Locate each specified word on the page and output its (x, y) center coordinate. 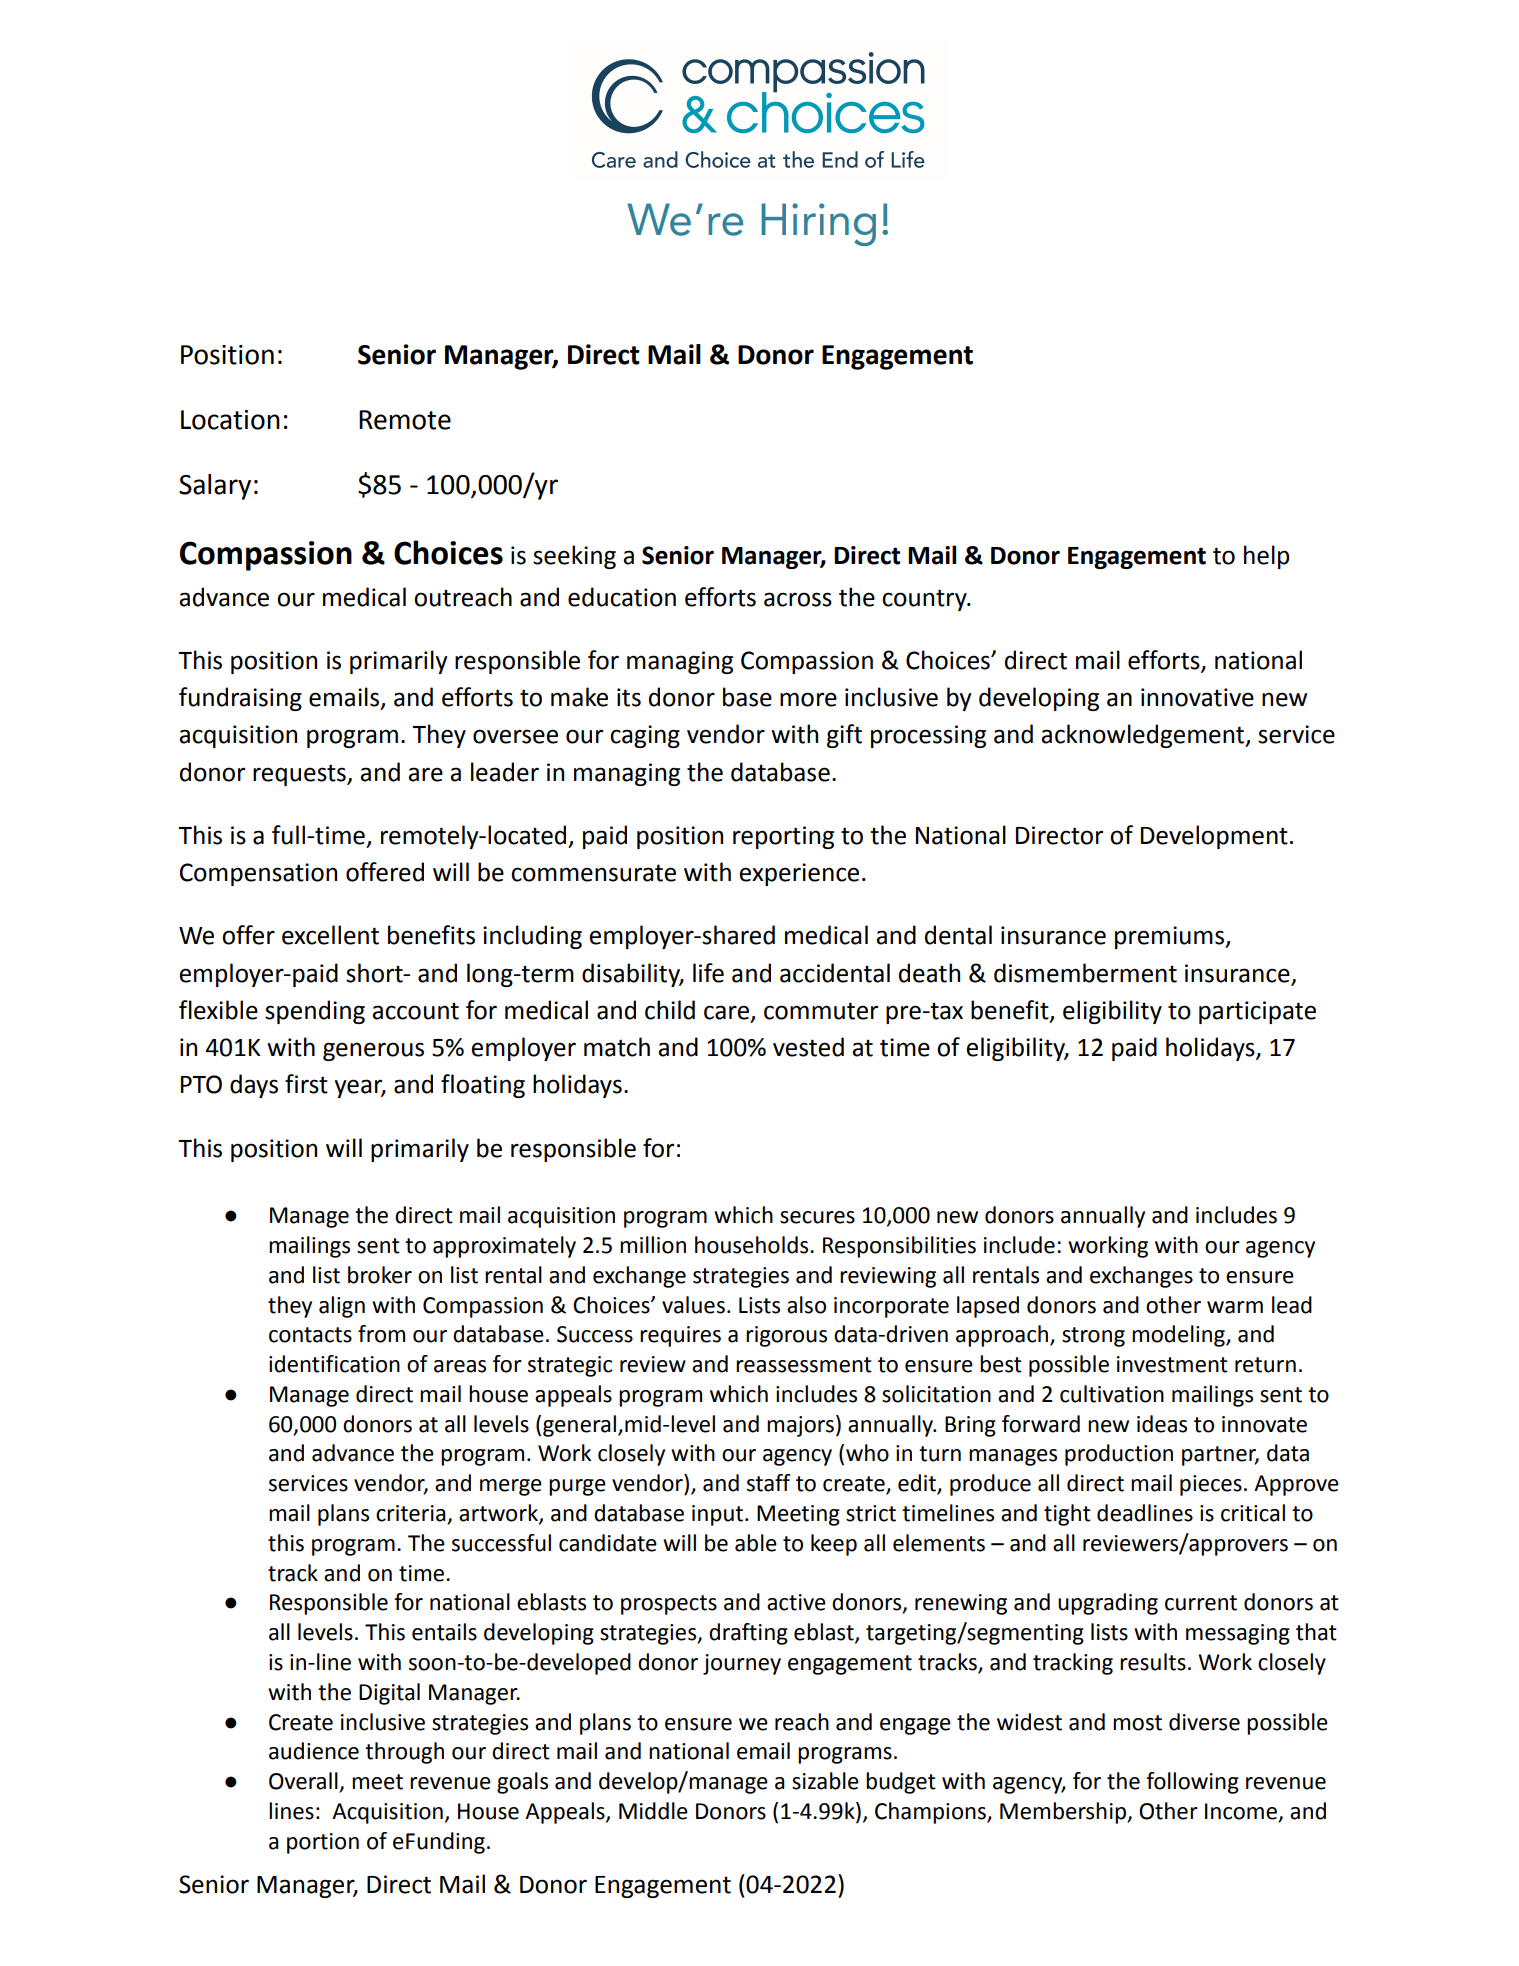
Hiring (818, 224)
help (1266, 557)
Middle (653, 1811)
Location (230, 420)
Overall (304, 1782)
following (1192, 1783)
